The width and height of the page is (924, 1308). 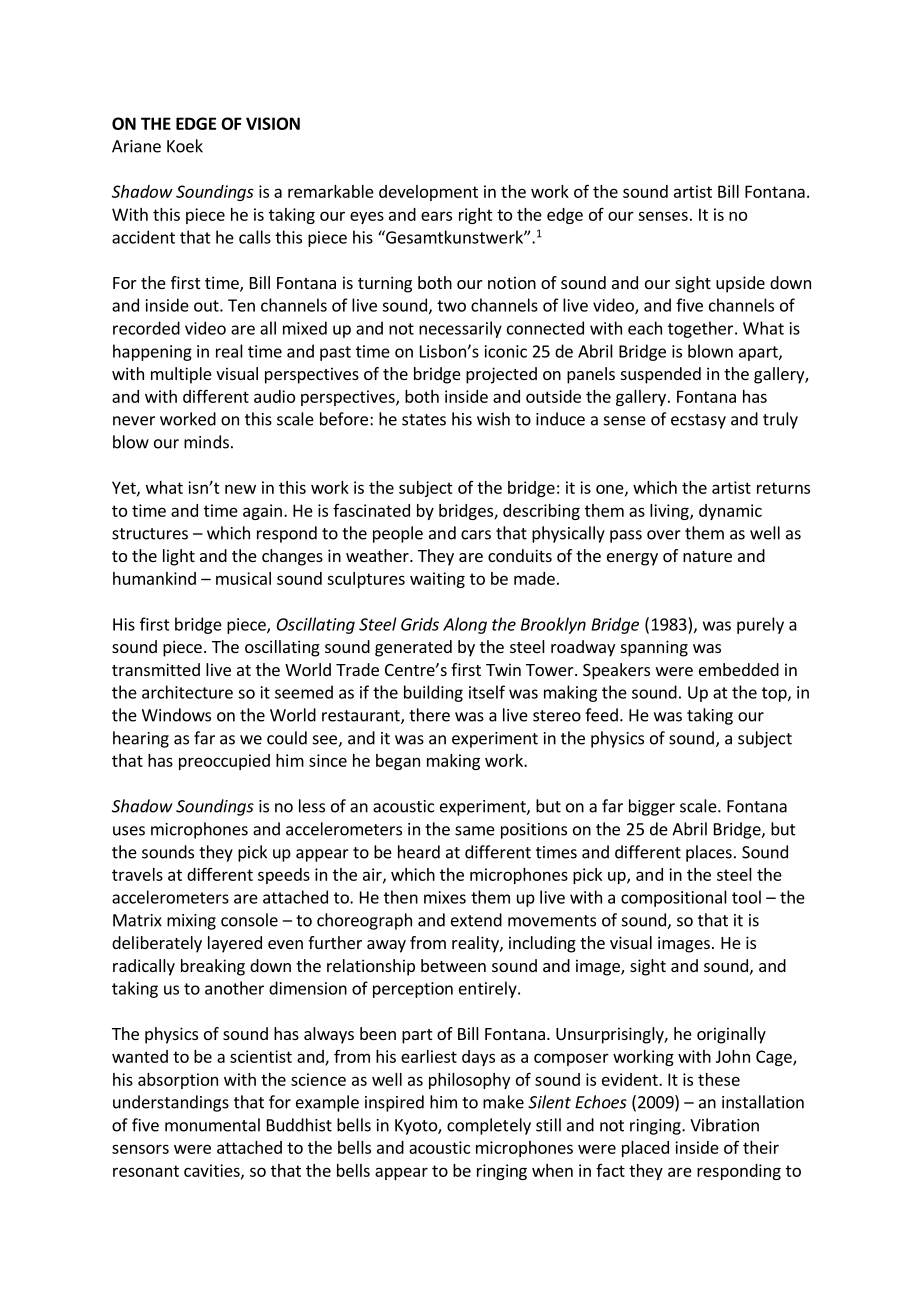 What do you see at coordinates (212, 1125) in the page?
I see `monumental` at bounding box center [212, 1125].
